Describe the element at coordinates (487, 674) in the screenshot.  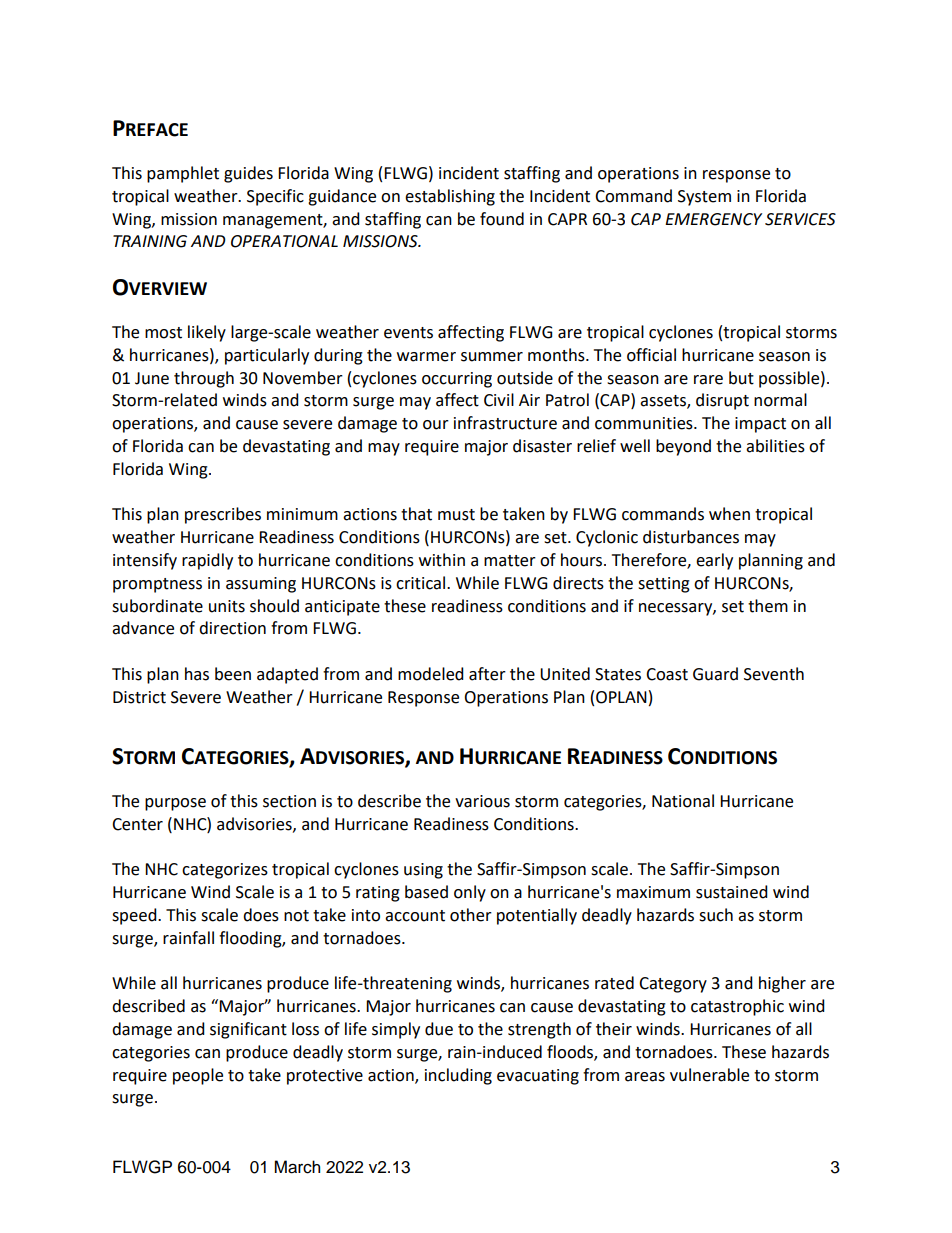
I see `after` at that location.
